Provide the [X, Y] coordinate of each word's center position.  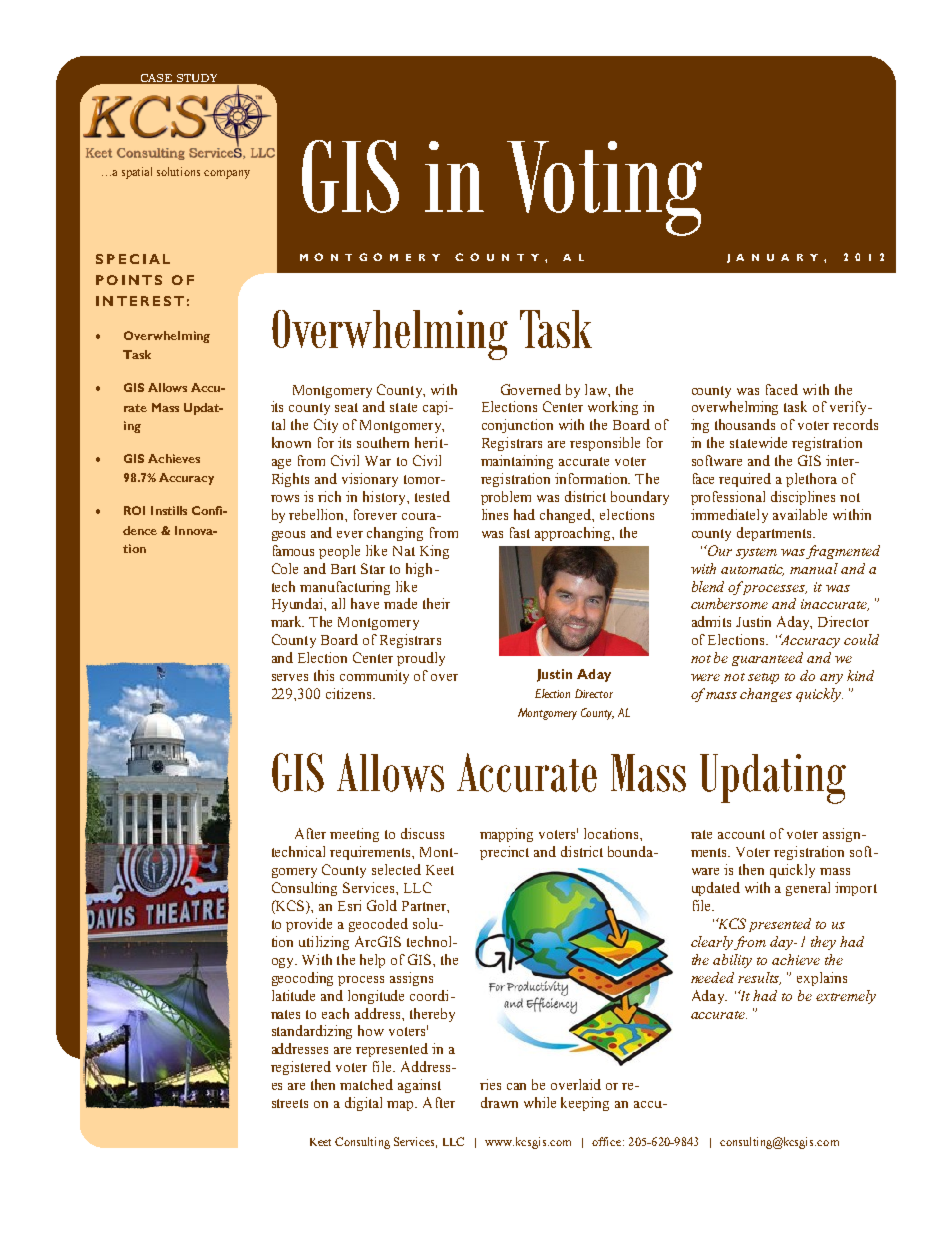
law [597, 389]
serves [290, 677]
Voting [604, 188]
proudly [421, 659]
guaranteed [767, 659]
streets [290, 1103]
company [227, 174]
